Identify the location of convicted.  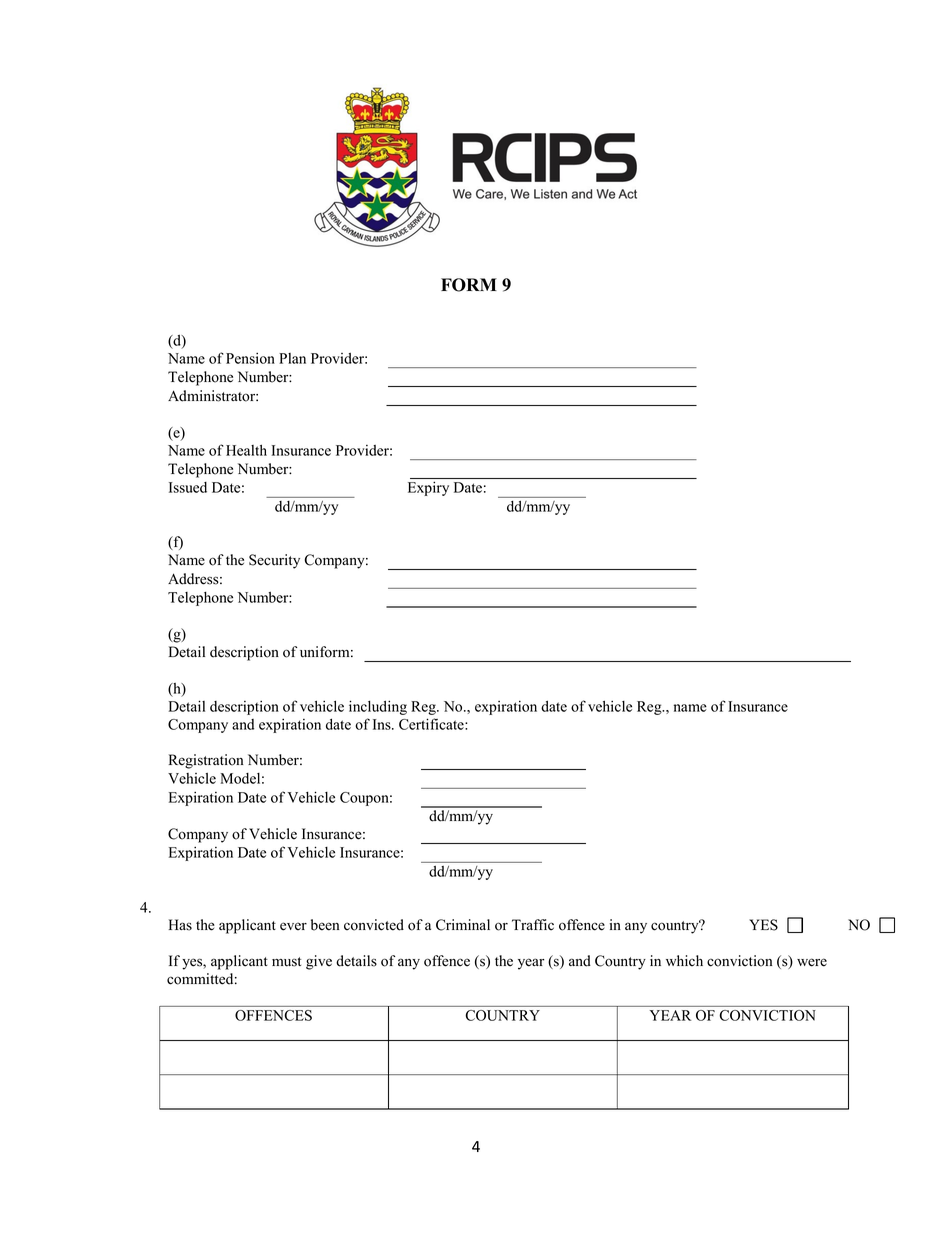
(374, 925).
